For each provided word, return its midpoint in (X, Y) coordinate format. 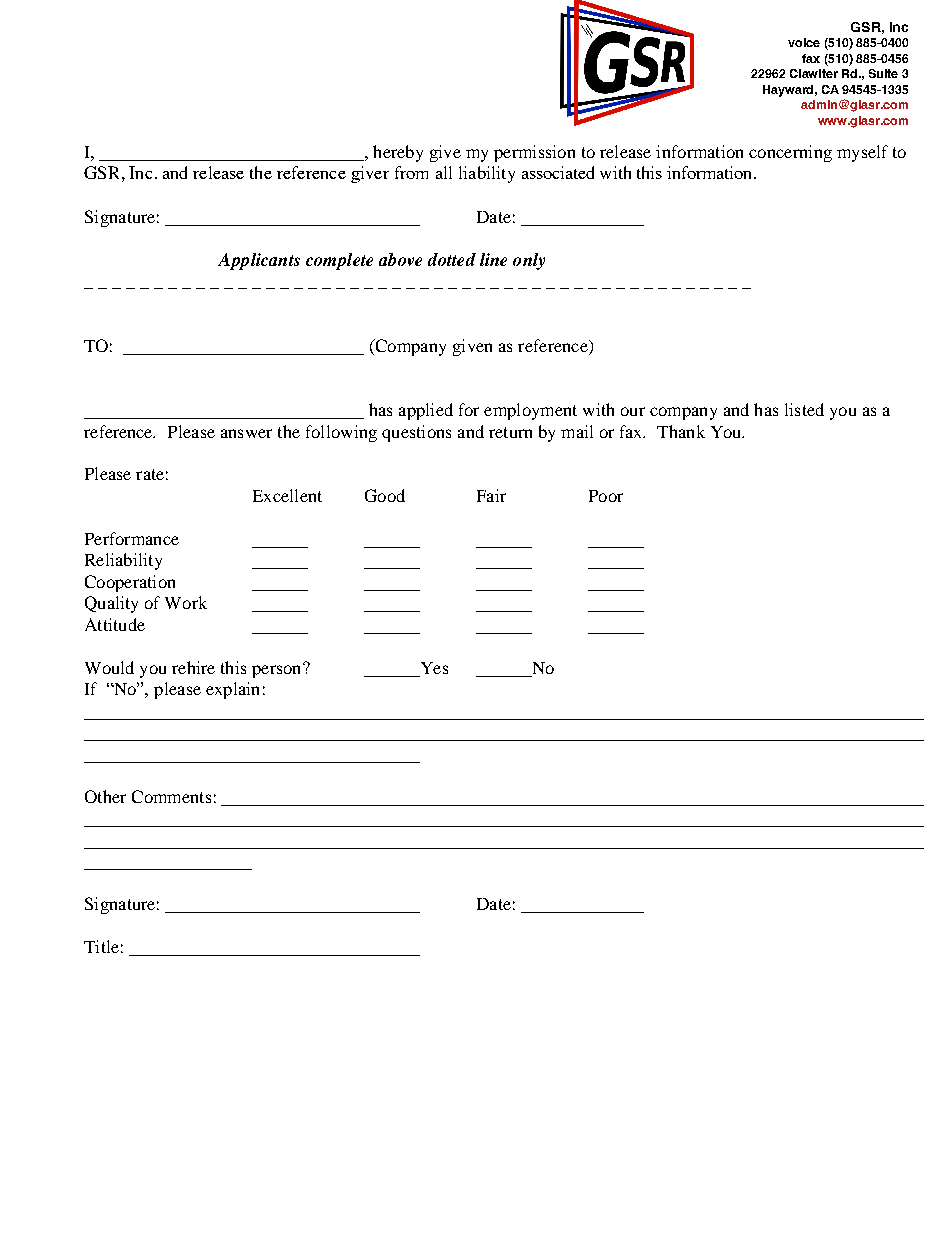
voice (804, 42)
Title (101, 946)
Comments (171, 796)
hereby (398, 153)
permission (534, 153)
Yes (434, 668)
